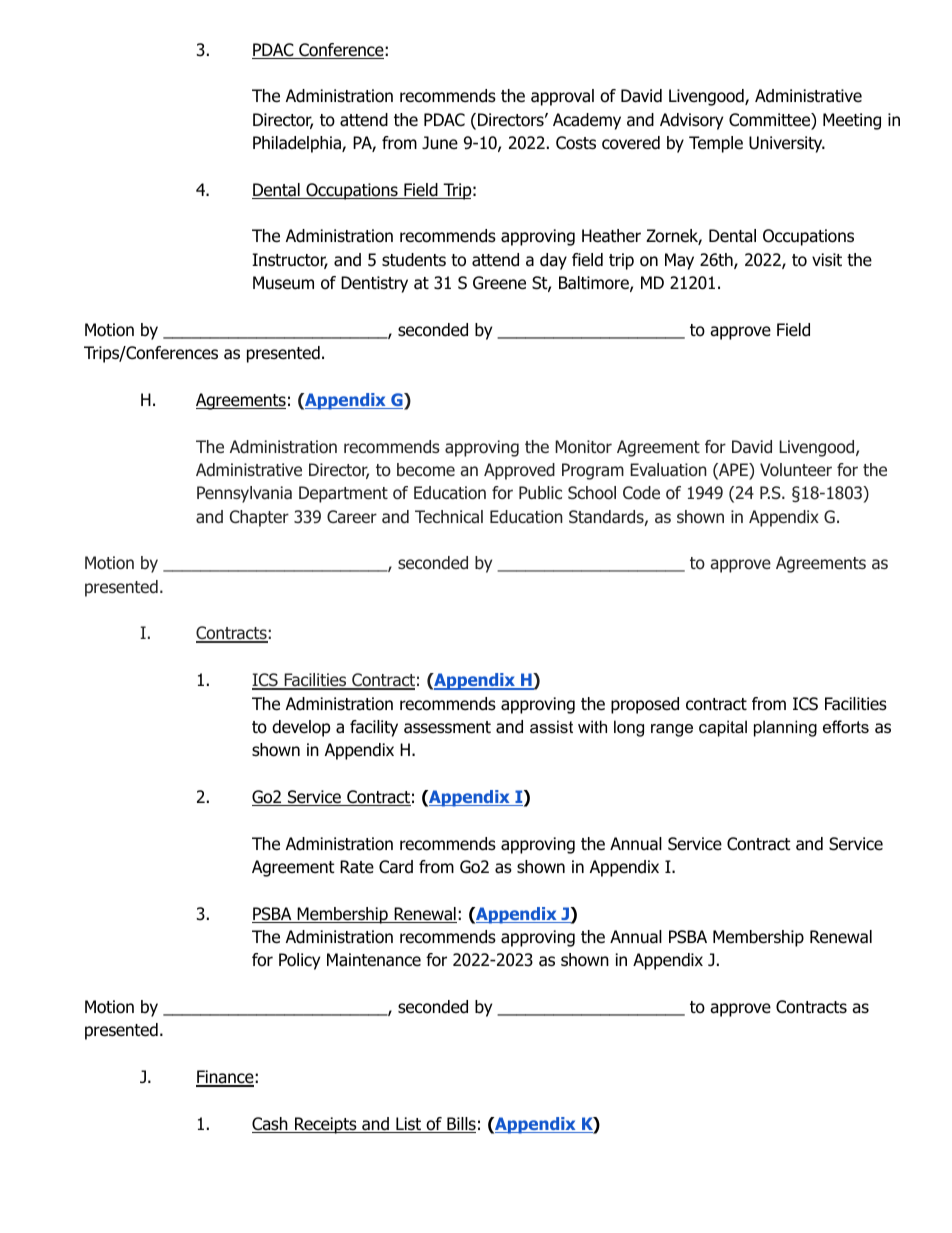 The image size is (952, 1233). Describe the element at coordinates (352, 516) in the image. I see `Career` at that location.
